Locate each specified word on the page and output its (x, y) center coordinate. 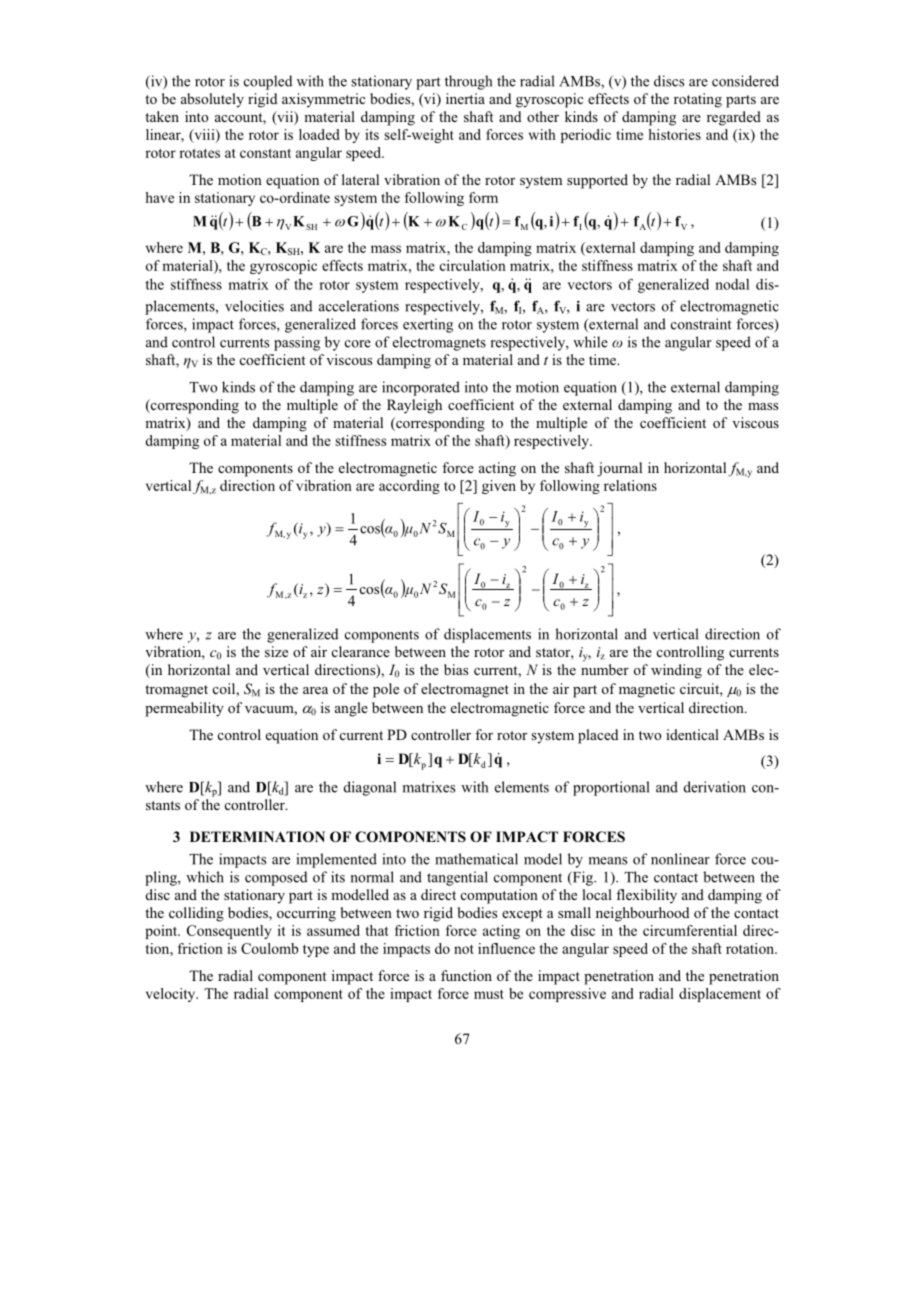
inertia (465, 98)
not (464, 949)
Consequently (229, 932)
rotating (698, 100)
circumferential (690, 930)
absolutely (212, 100)
